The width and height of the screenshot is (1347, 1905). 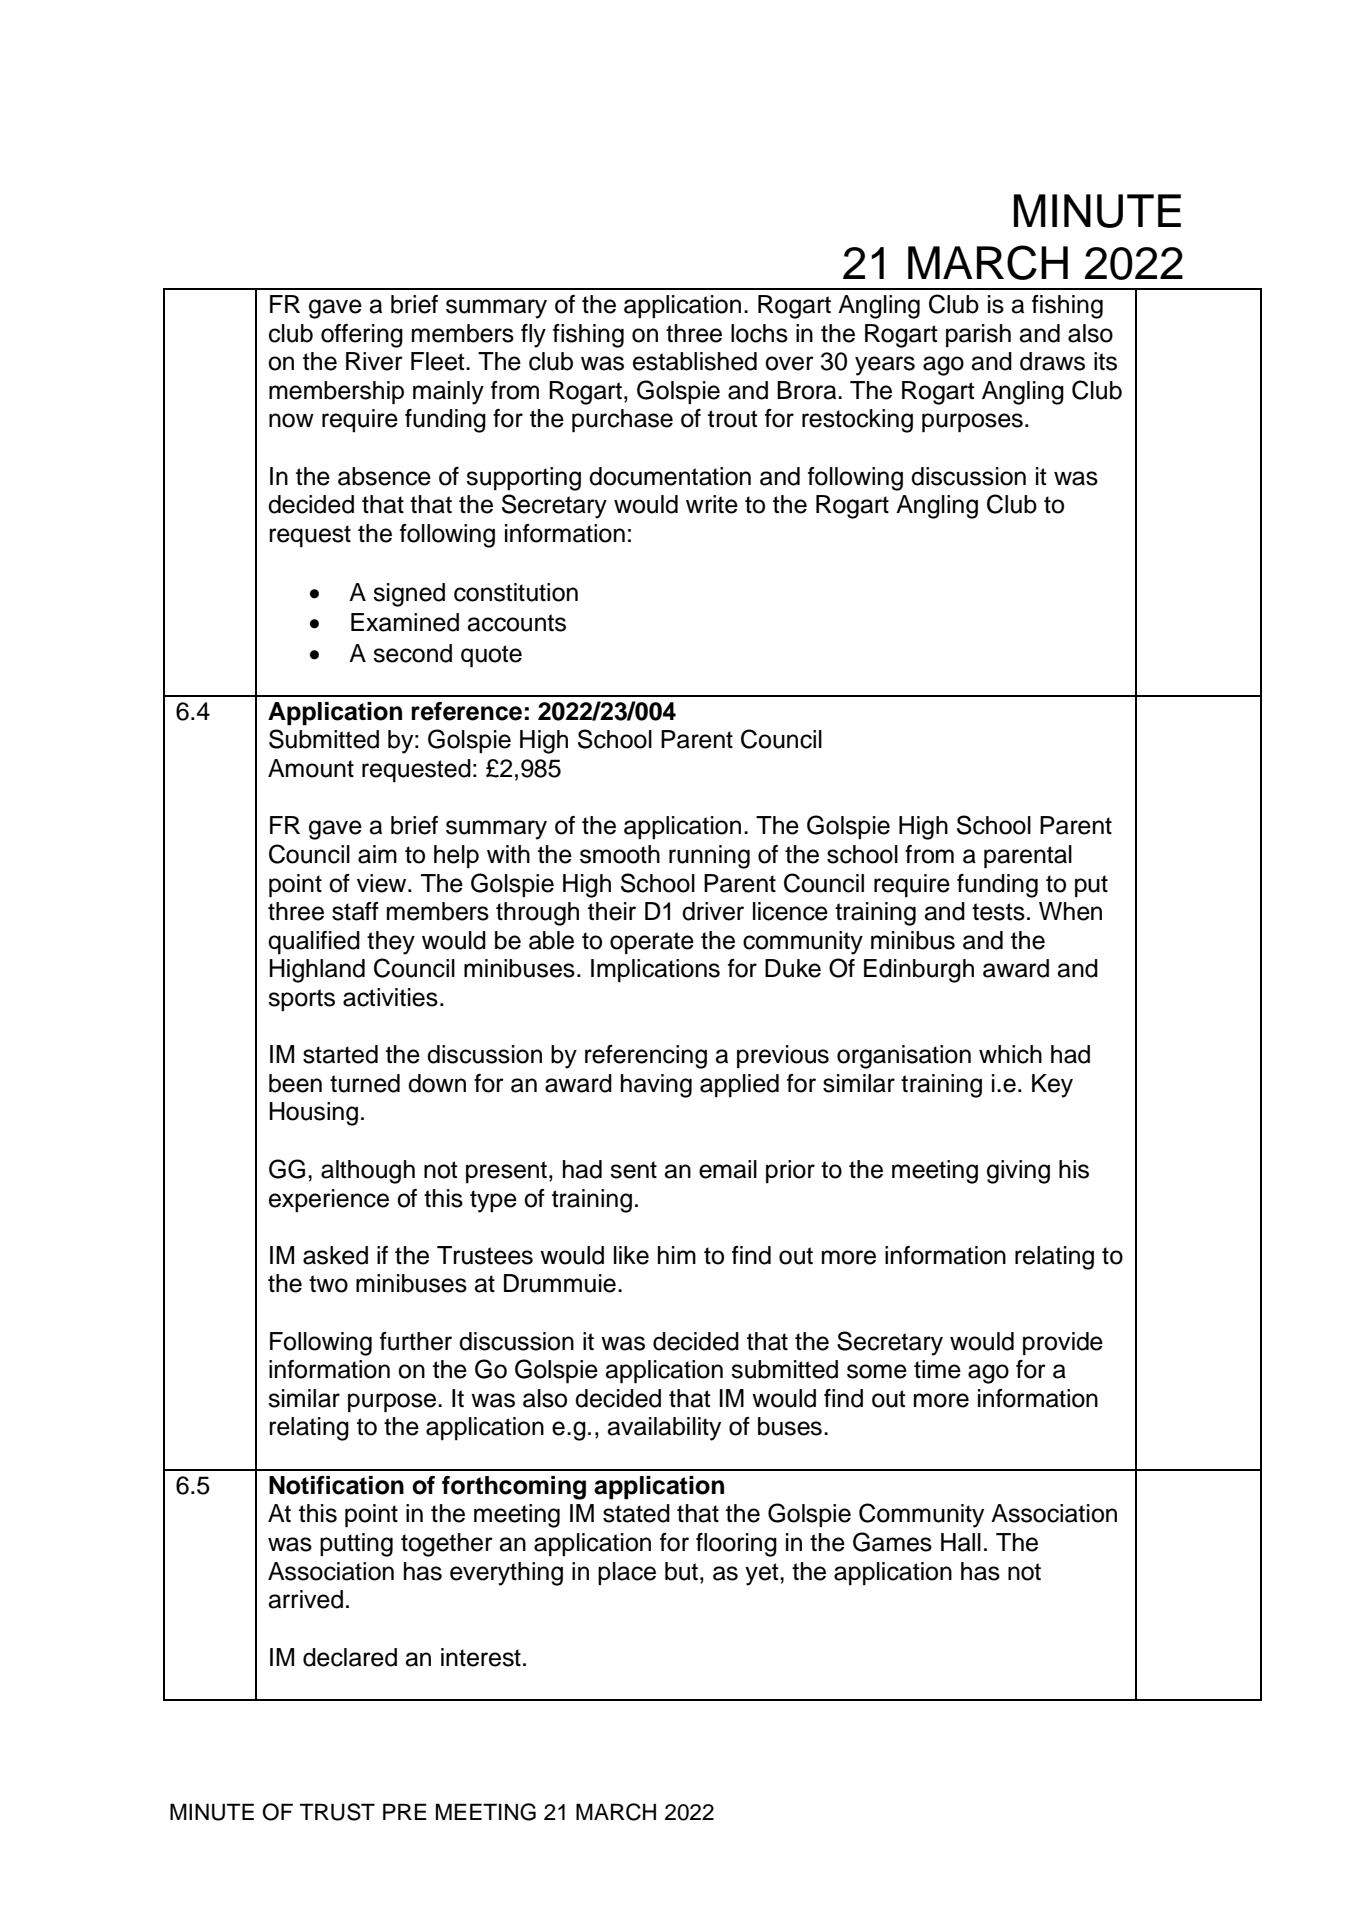 What do you see at coordinates (439, 361) in the screenshot?
I see `Fleet` at bounding box center [439, 361].
